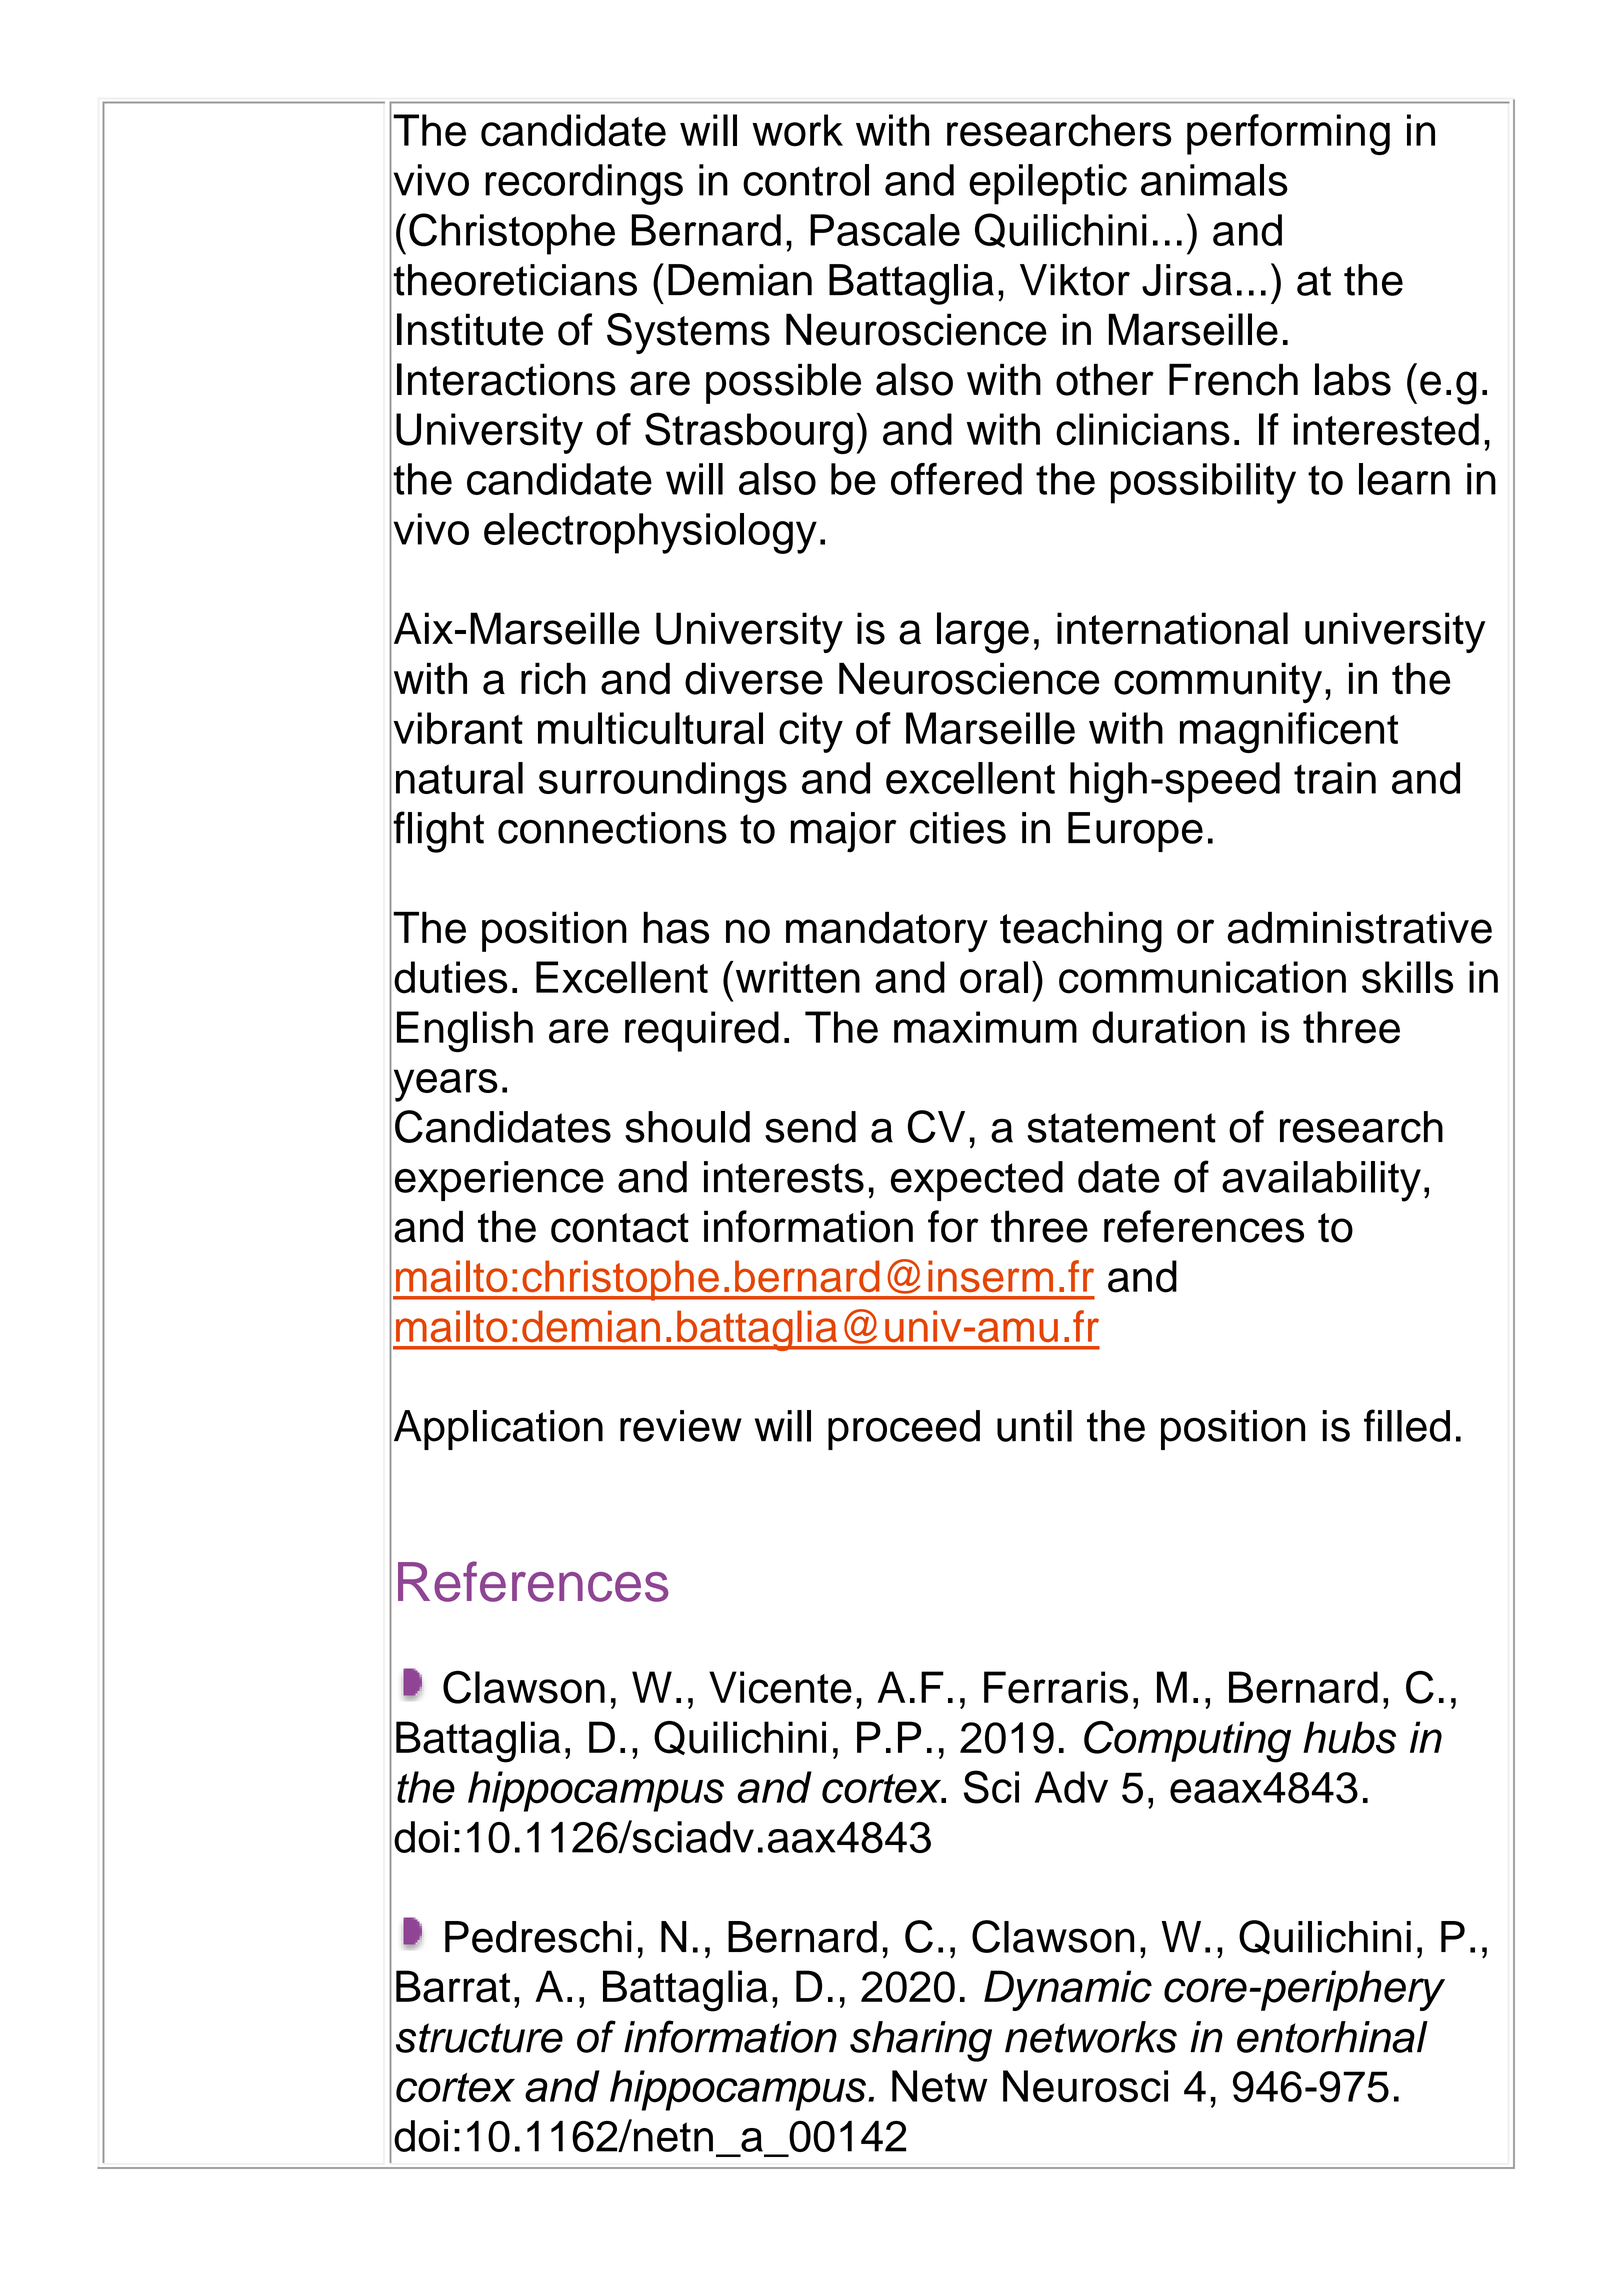 This screenshot has height=2280, width=1612. Describe the element at coordinates (921, 2041) in the screenshot. I see `sharing` at that location.
